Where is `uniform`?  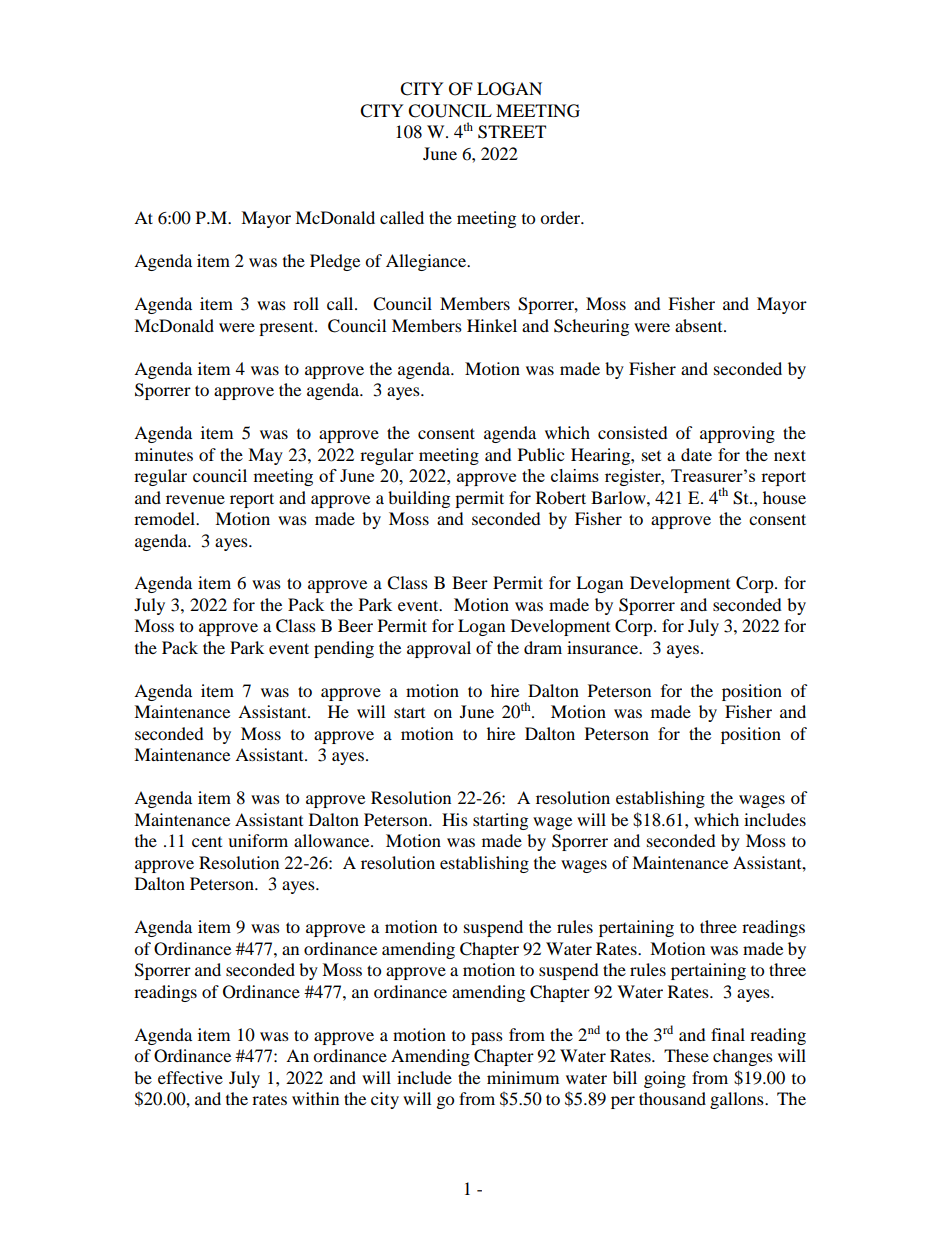
uniform is located at coordinates (258, 840).
